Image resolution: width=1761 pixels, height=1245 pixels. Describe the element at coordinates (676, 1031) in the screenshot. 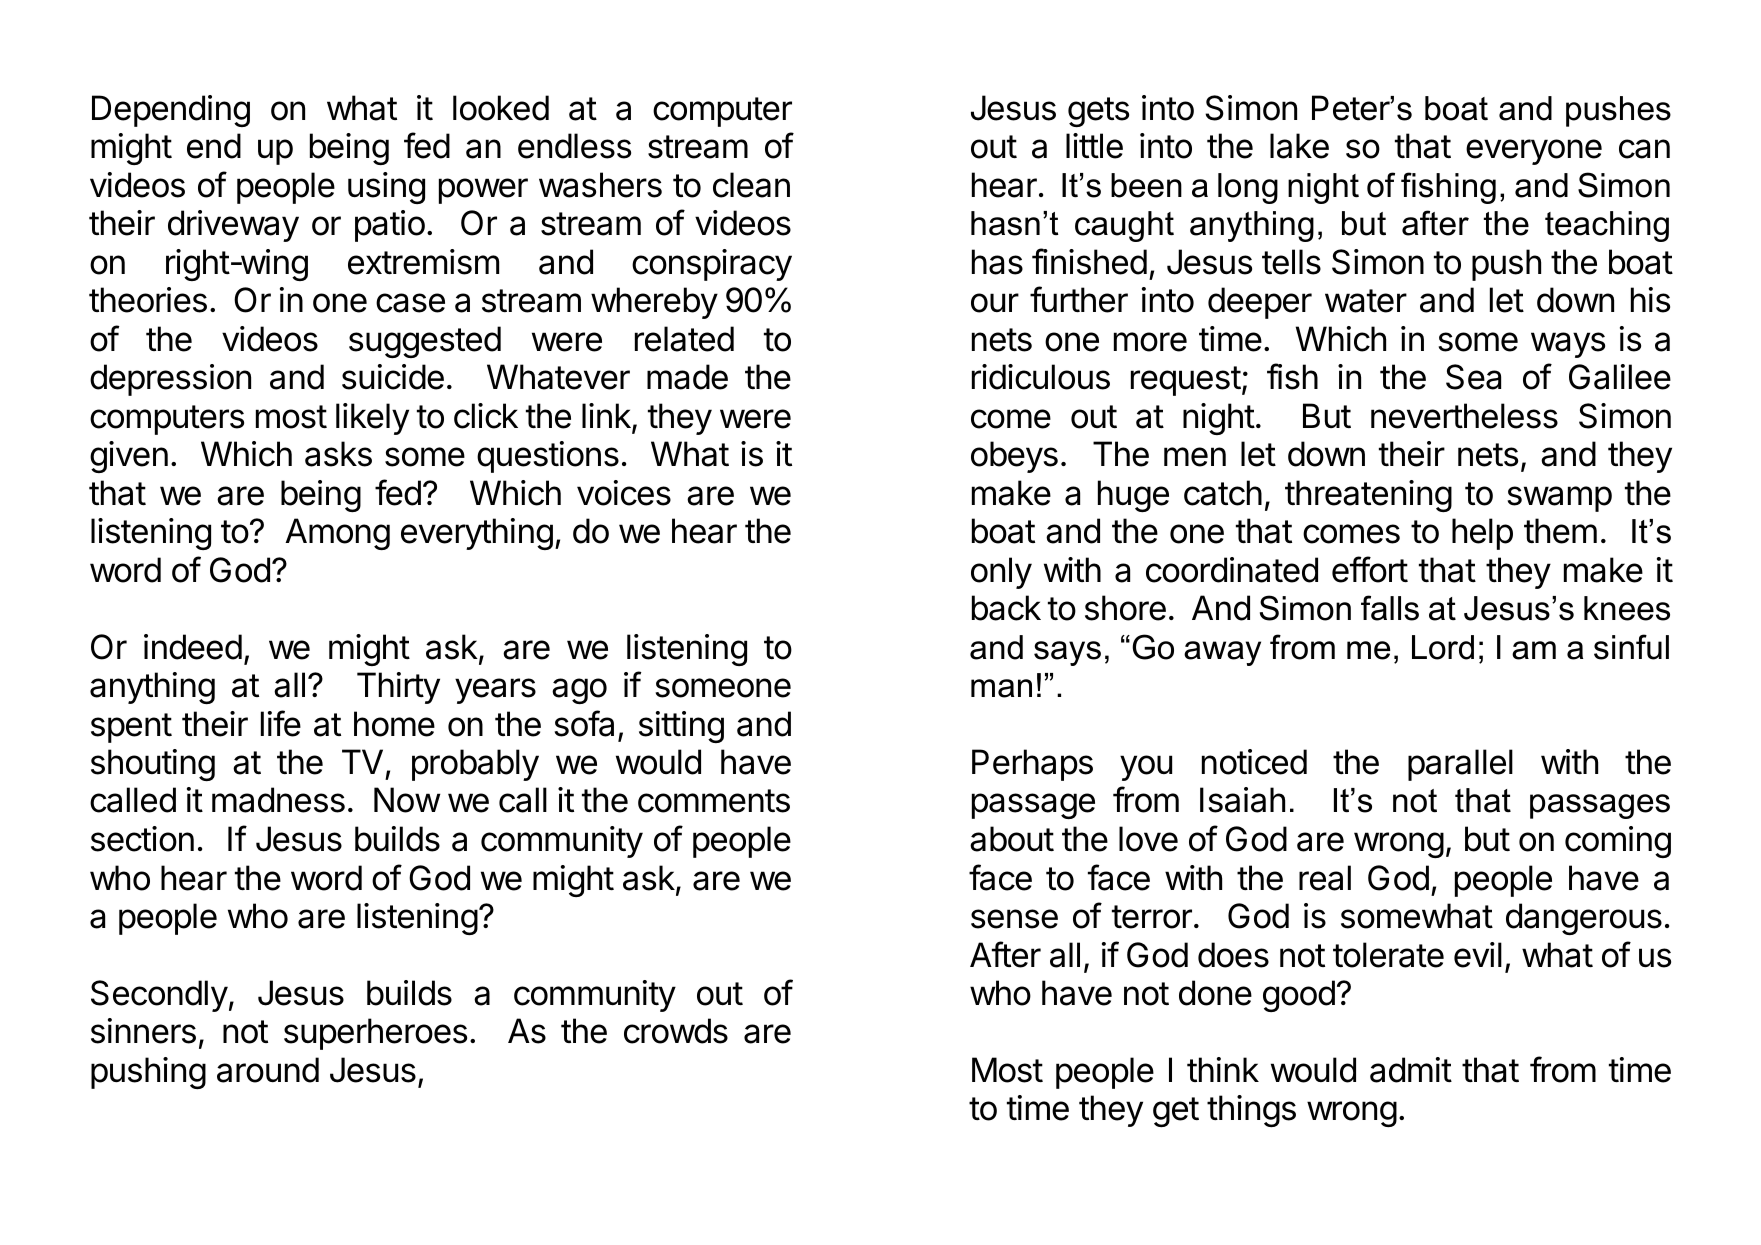

I see `crowds` at that location.
